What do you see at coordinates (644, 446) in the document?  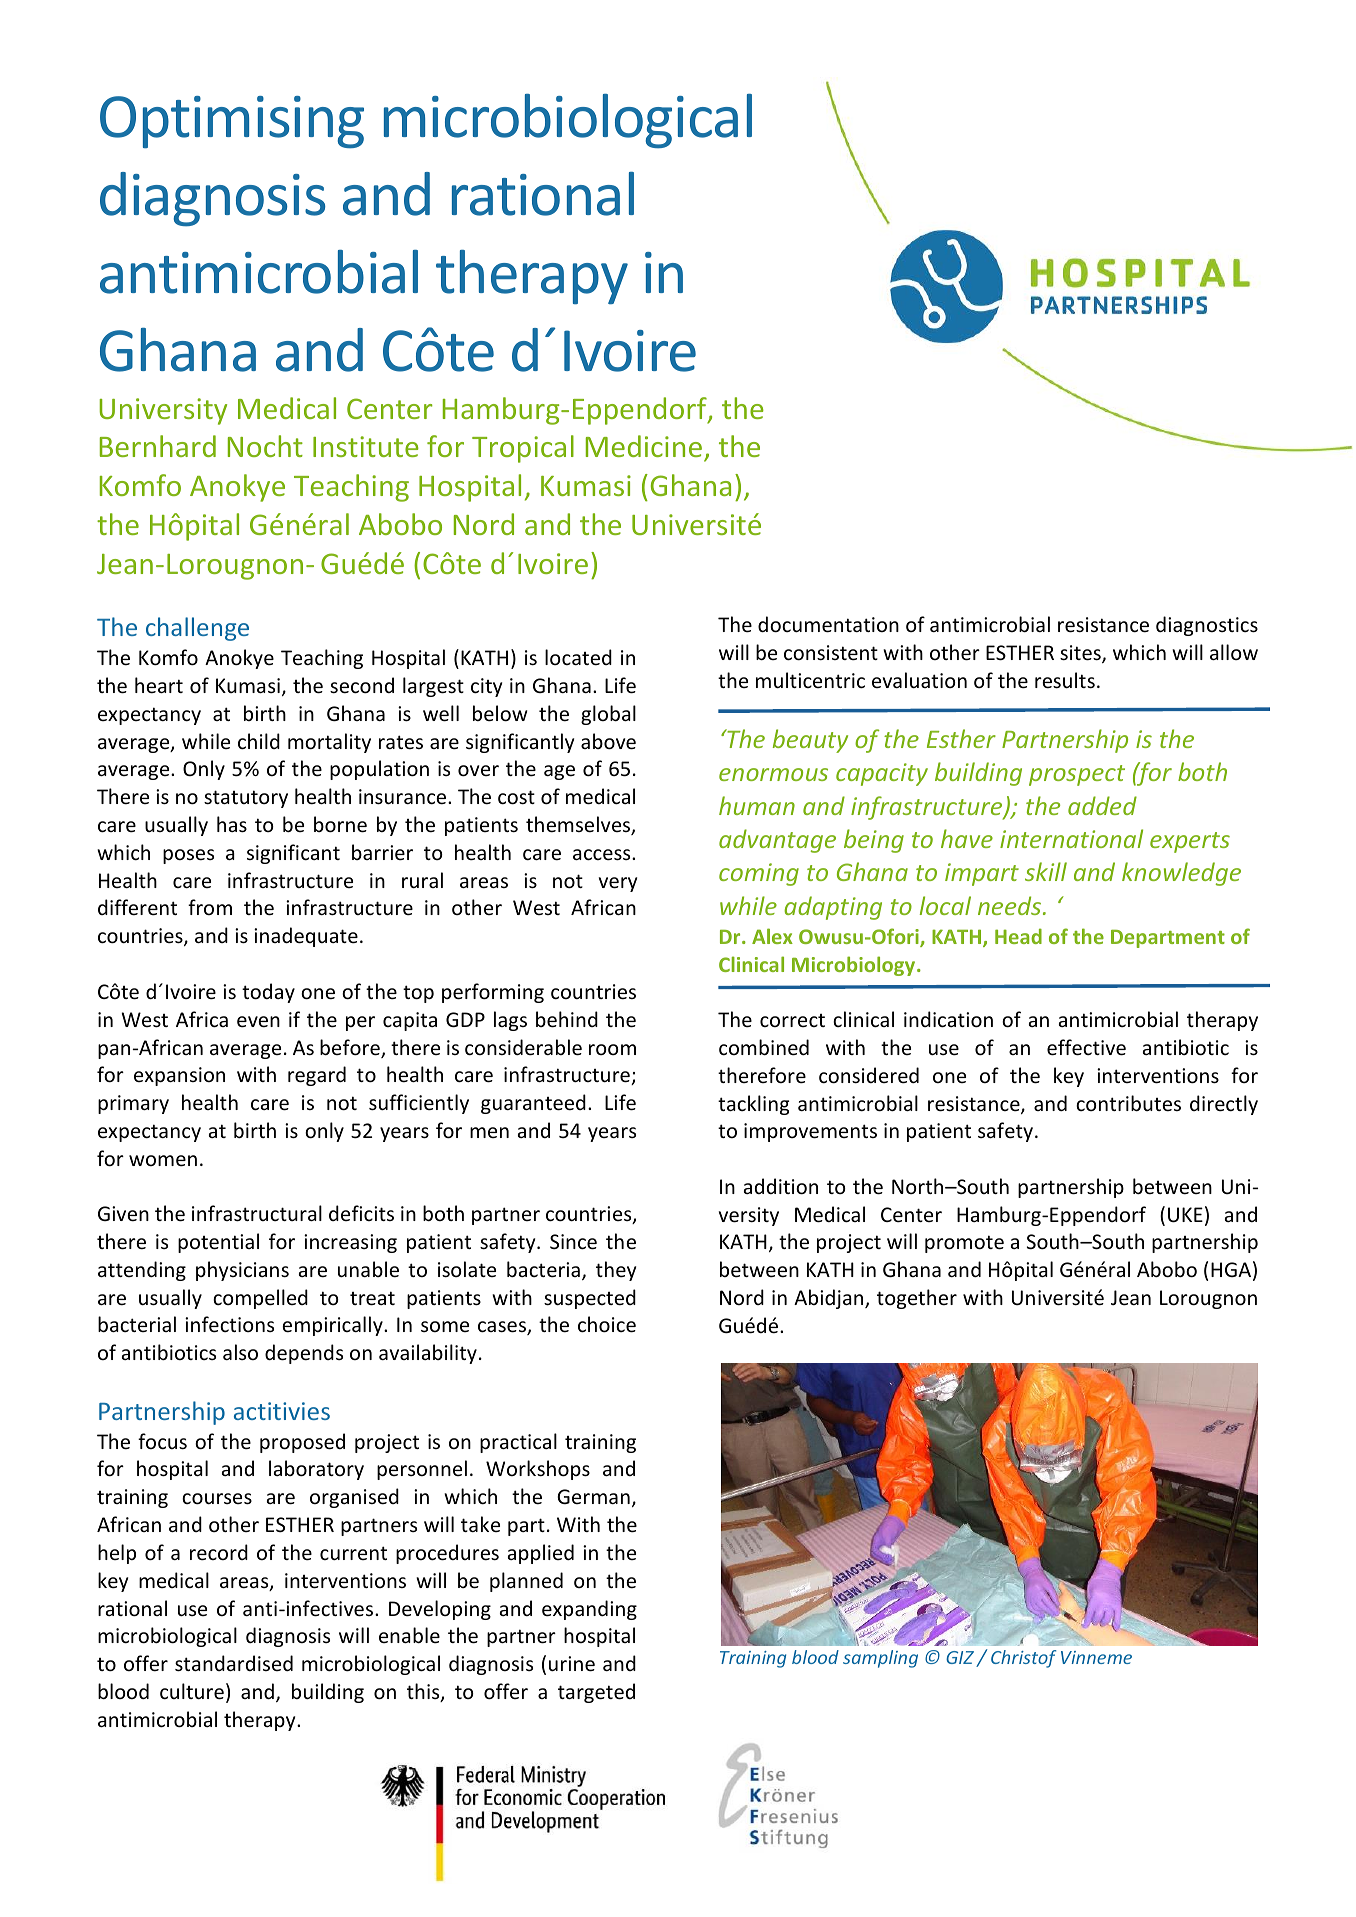 I see `Medicine` at bounding box center [644, 446].
